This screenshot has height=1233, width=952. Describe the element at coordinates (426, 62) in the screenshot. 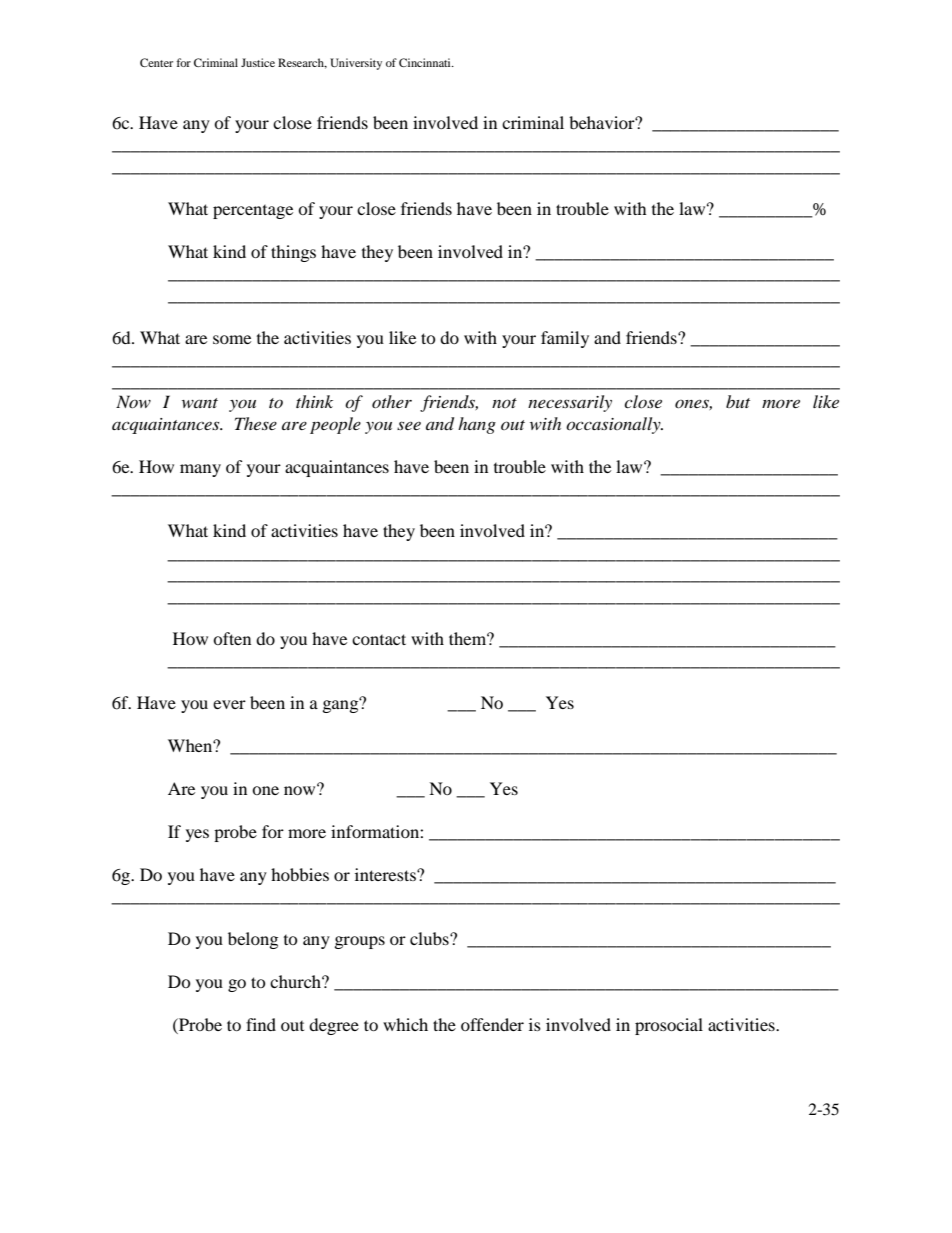

I see `Cincinnati` at that location.
